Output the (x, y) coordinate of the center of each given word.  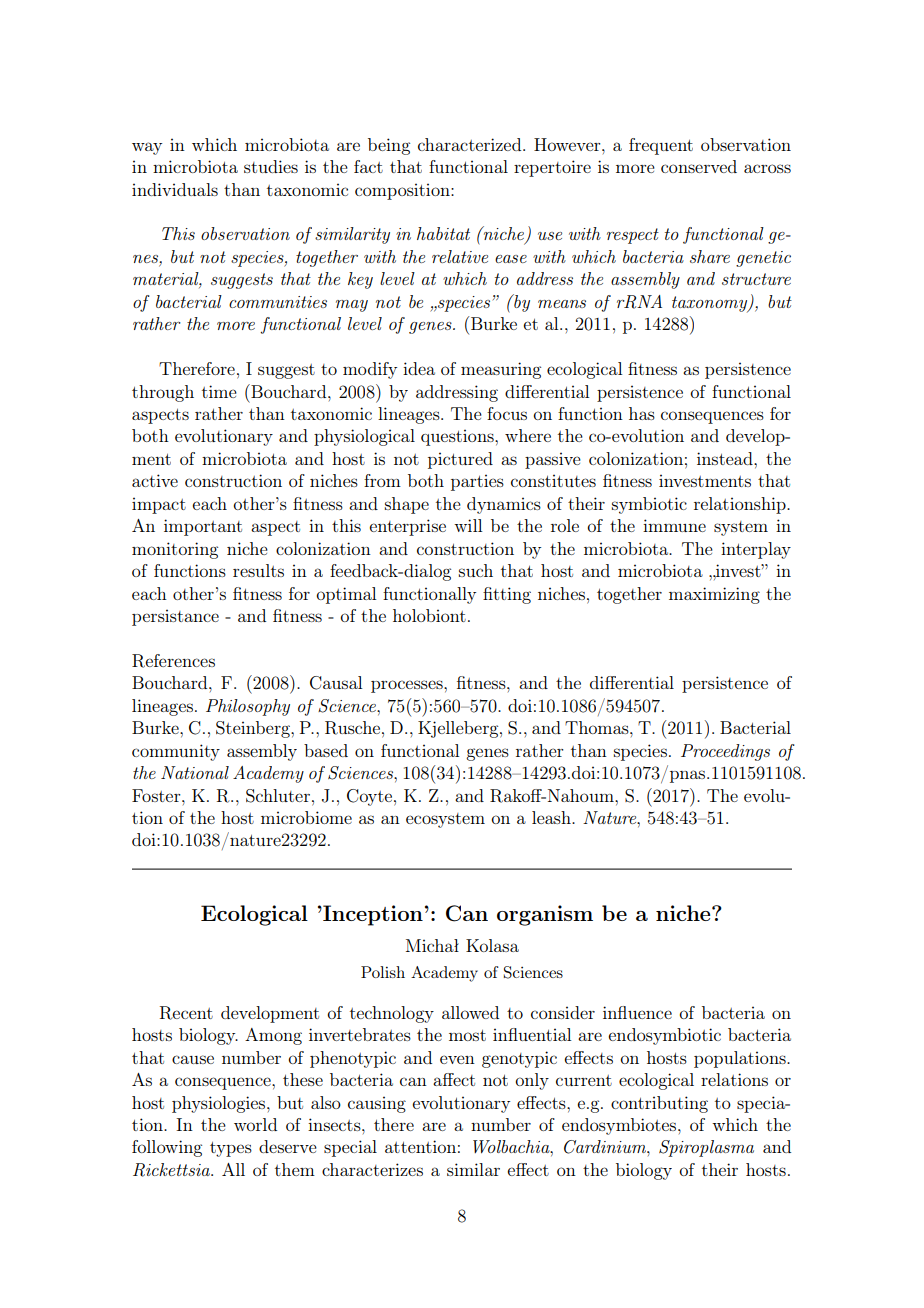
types (231, 1149)
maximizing (714, 595)
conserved (699, 166)
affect (454, 1079)
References (173, 661)
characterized (471, 144)
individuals (175, 189)
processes (408, 686)
